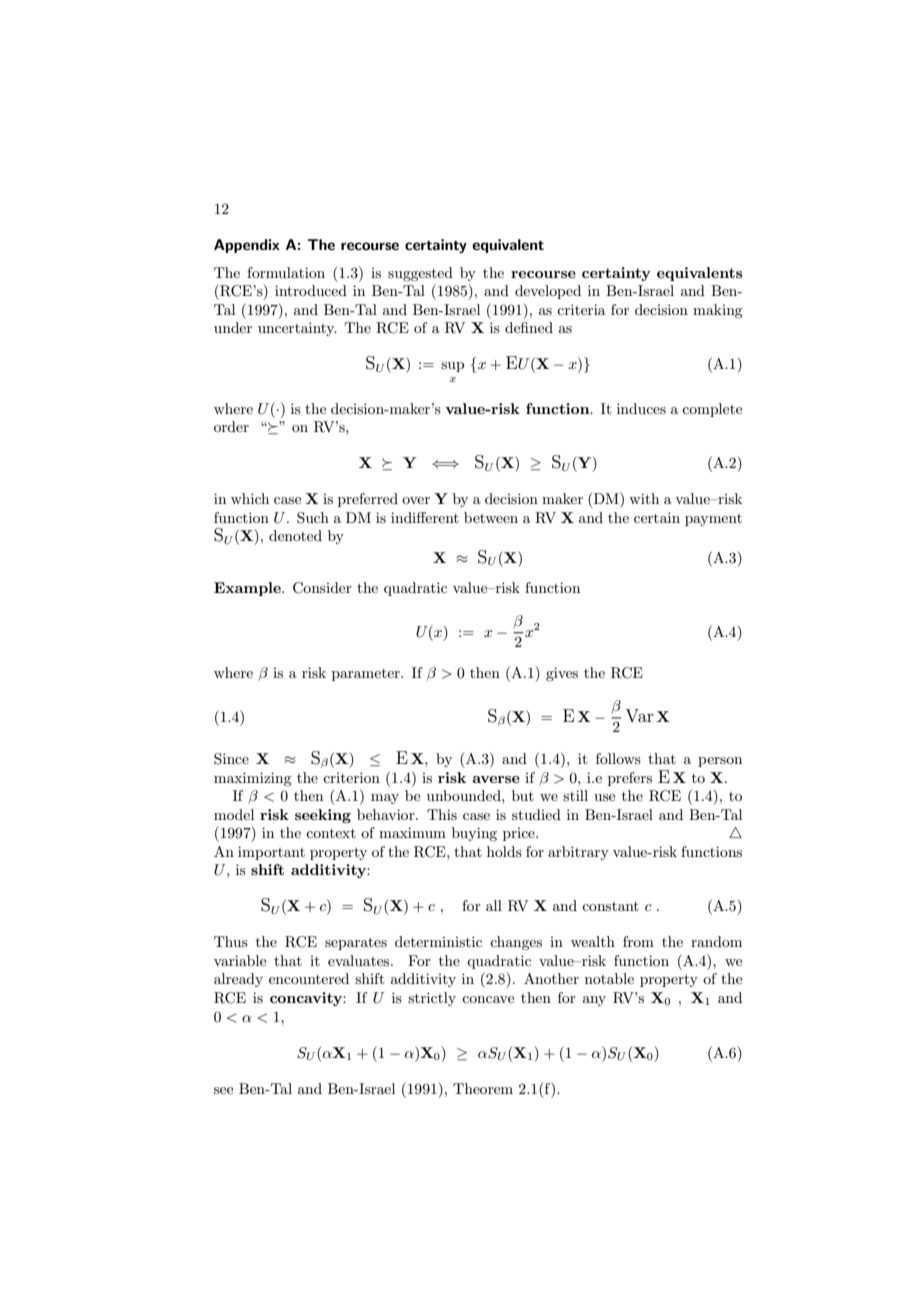  I want to click on encountered, so click(309, 978).
